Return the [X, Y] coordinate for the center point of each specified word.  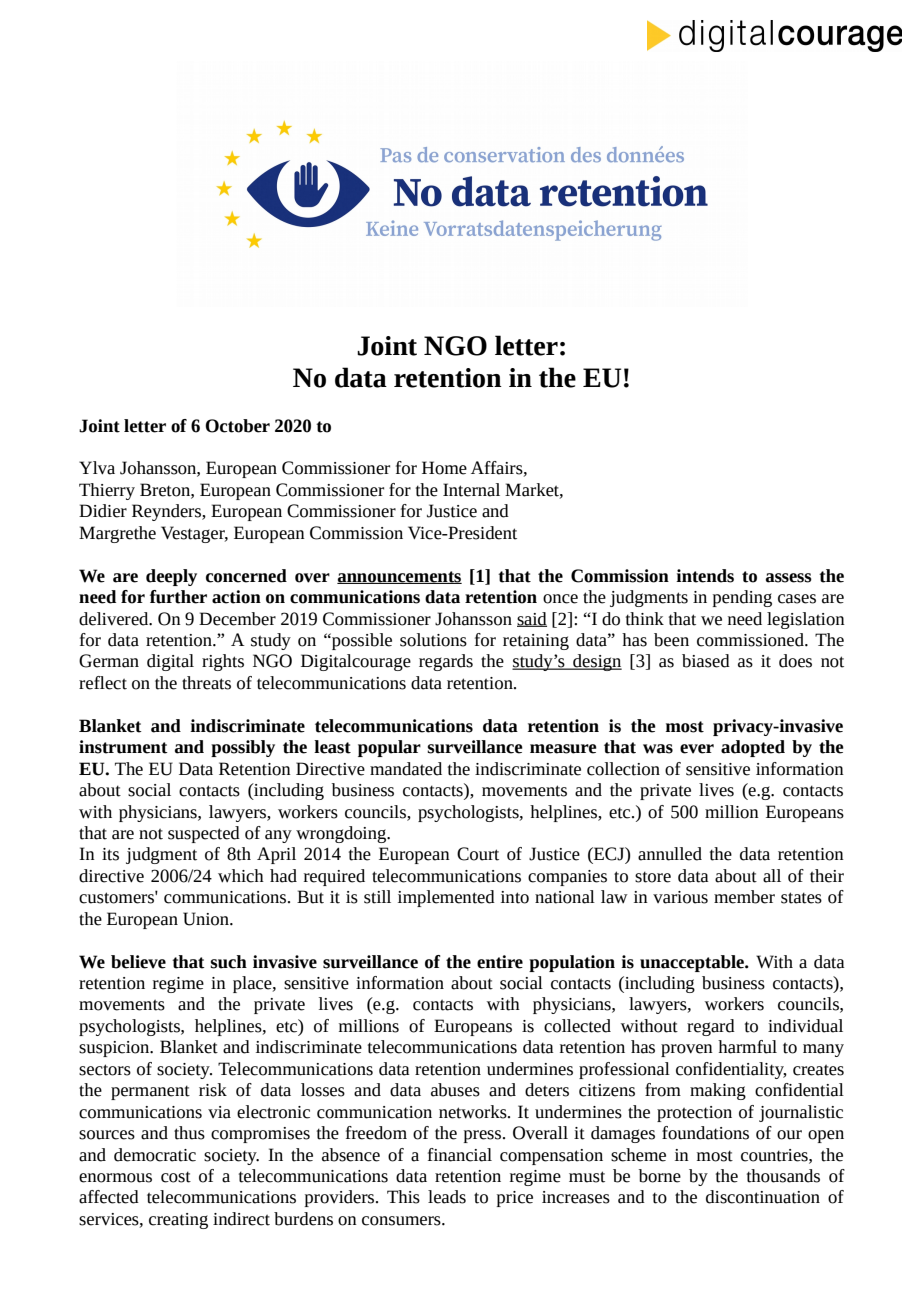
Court [478, 854]
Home [444, 468]
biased [706, 661]
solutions [433, 640]
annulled [670, 854]
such [228, 962]
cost [176, 1177]
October [237, 426]
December [237, 619]
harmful [747, 1047]
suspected [204, 834]
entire [500, 962]
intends [705, 576]
